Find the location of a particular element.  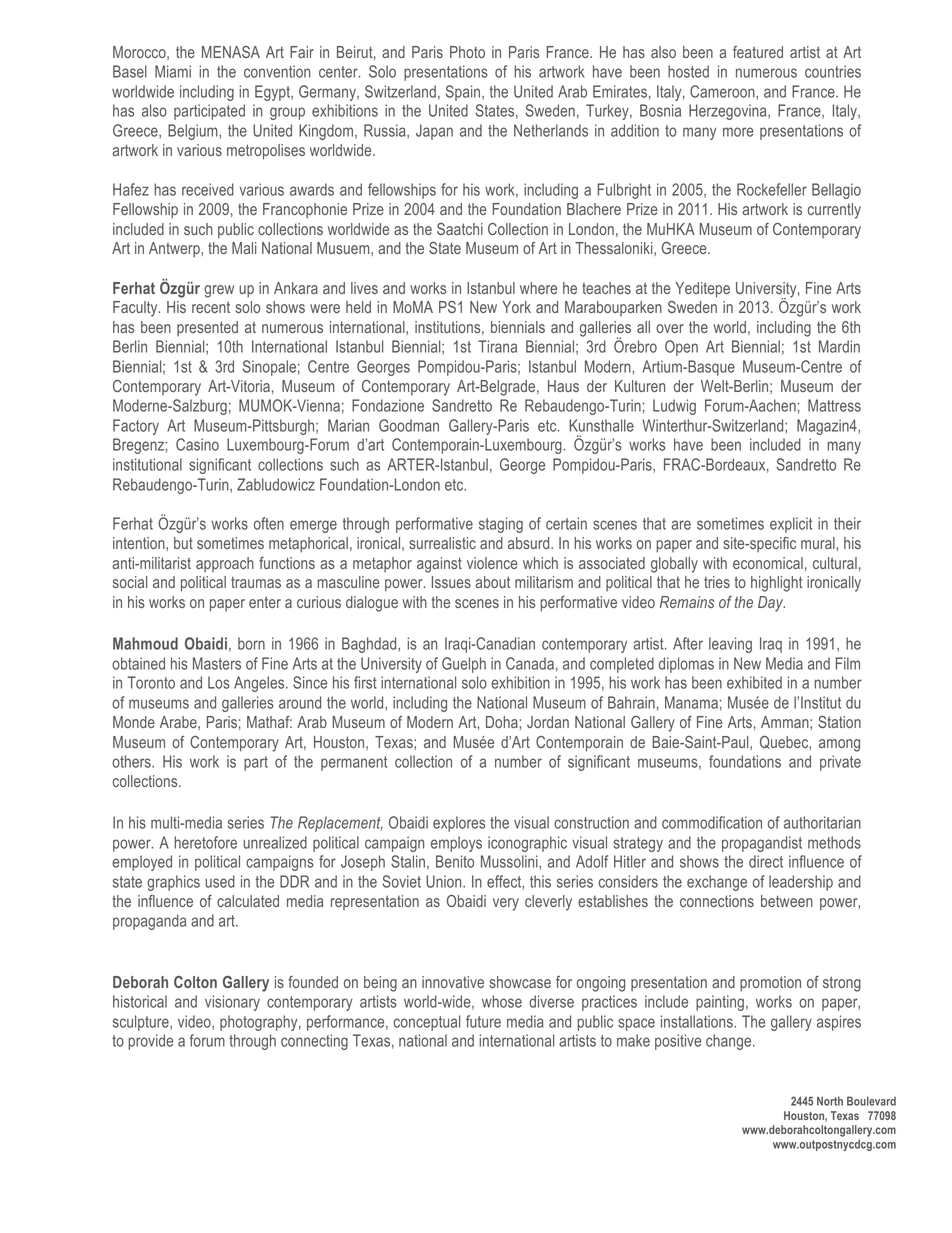

Spain is located at coordinates (463, 93).
